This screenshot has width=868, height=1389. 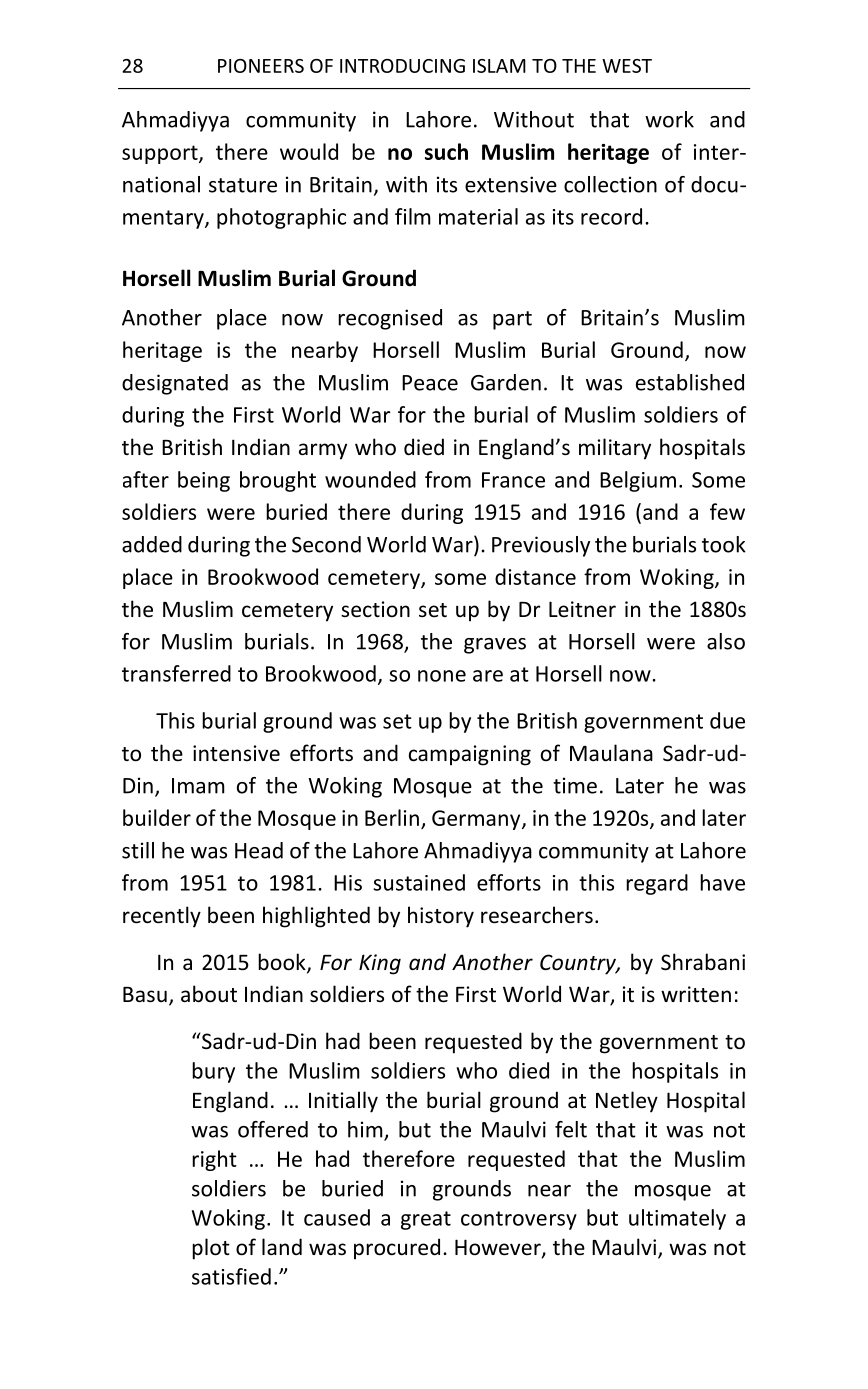 I want to click on INTRODUCING, so click(x=402, y=66).
